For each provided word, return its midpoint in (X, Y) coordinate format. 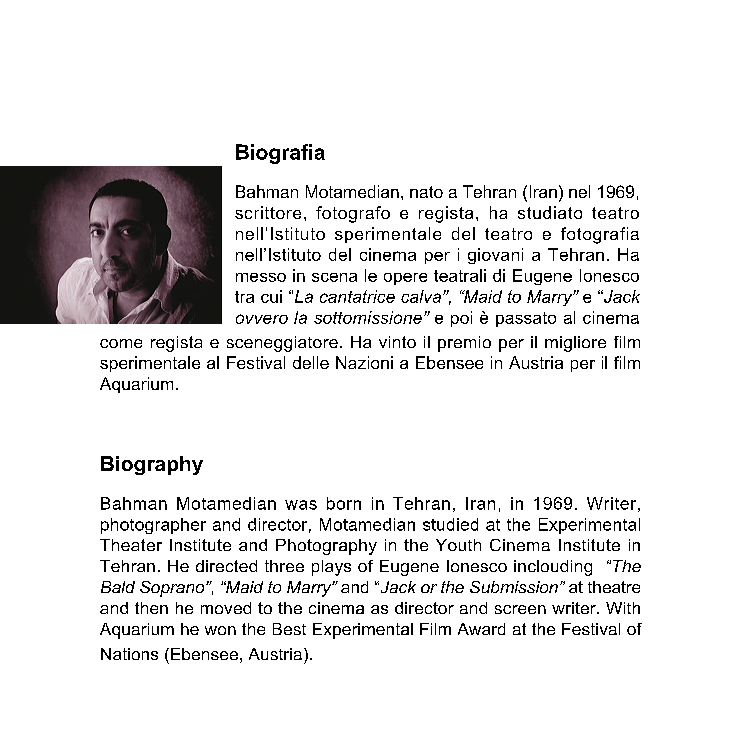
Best (289, 629)
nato (426, 192)
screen (520, 609)
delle (311, 362)
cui (271, 296)
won (220, 630)
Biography (152, 465)
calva (421, 296)
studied (450, 524)
